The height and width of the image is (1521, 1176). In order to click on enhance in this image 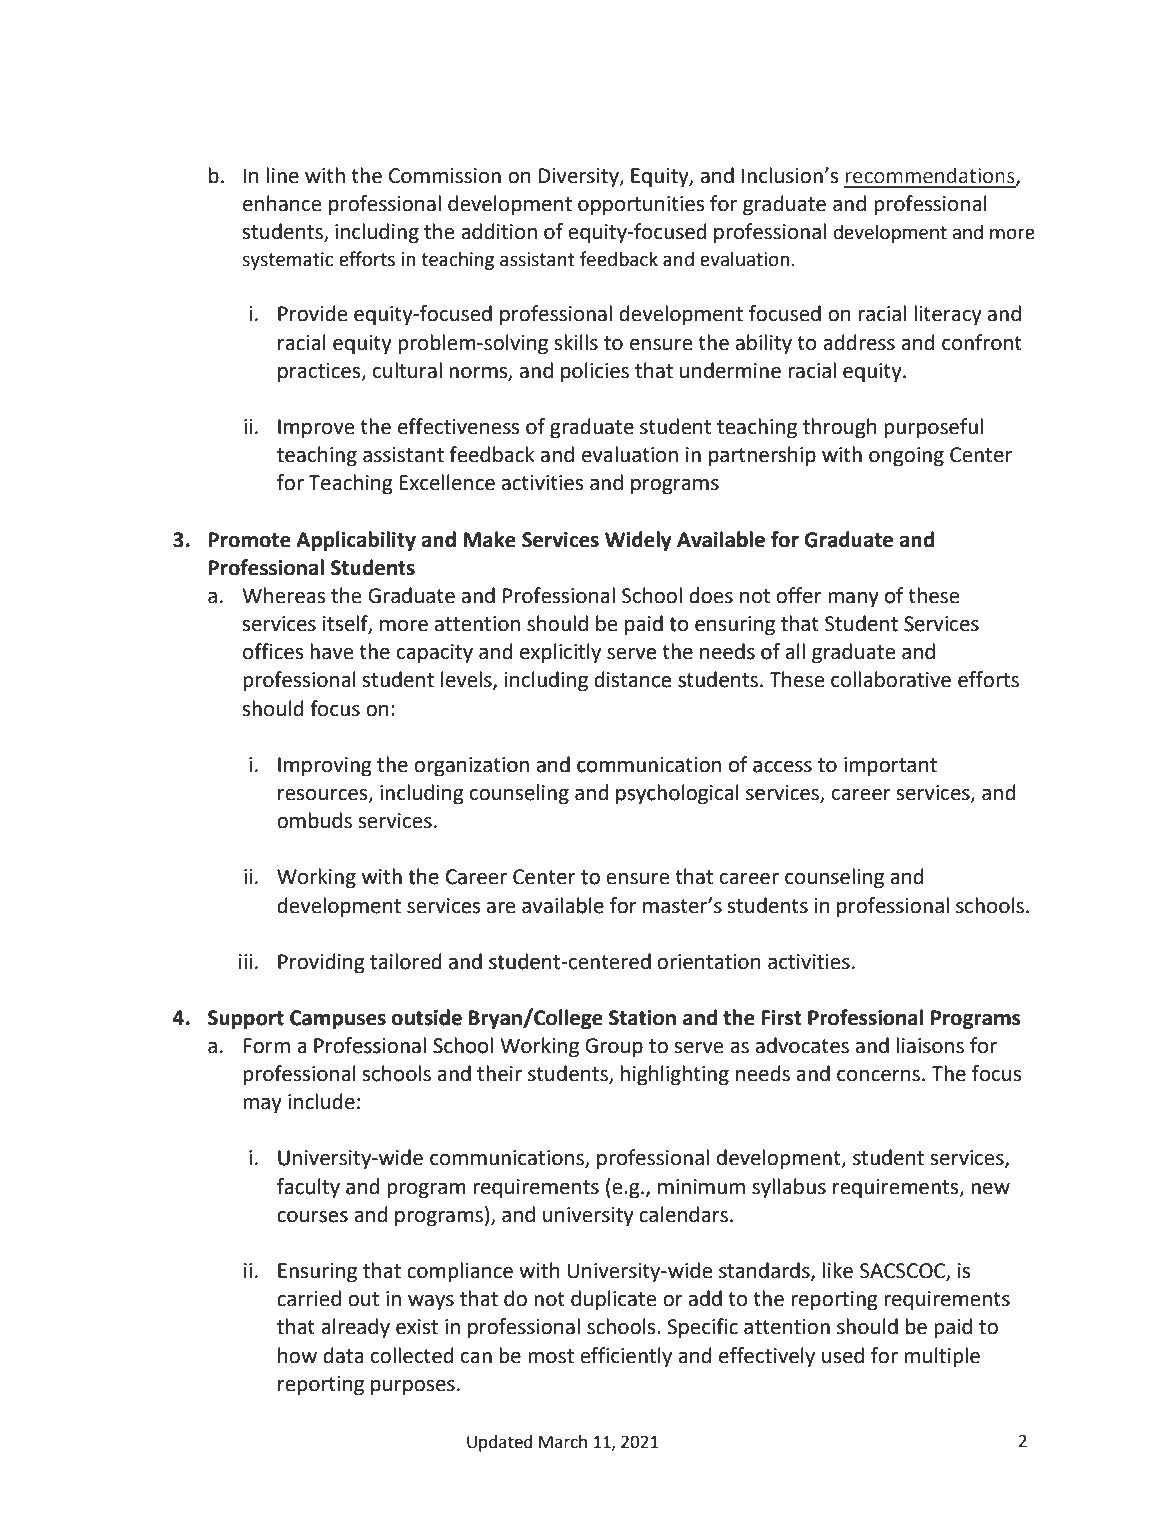, I will do `click(282, 203)`.
